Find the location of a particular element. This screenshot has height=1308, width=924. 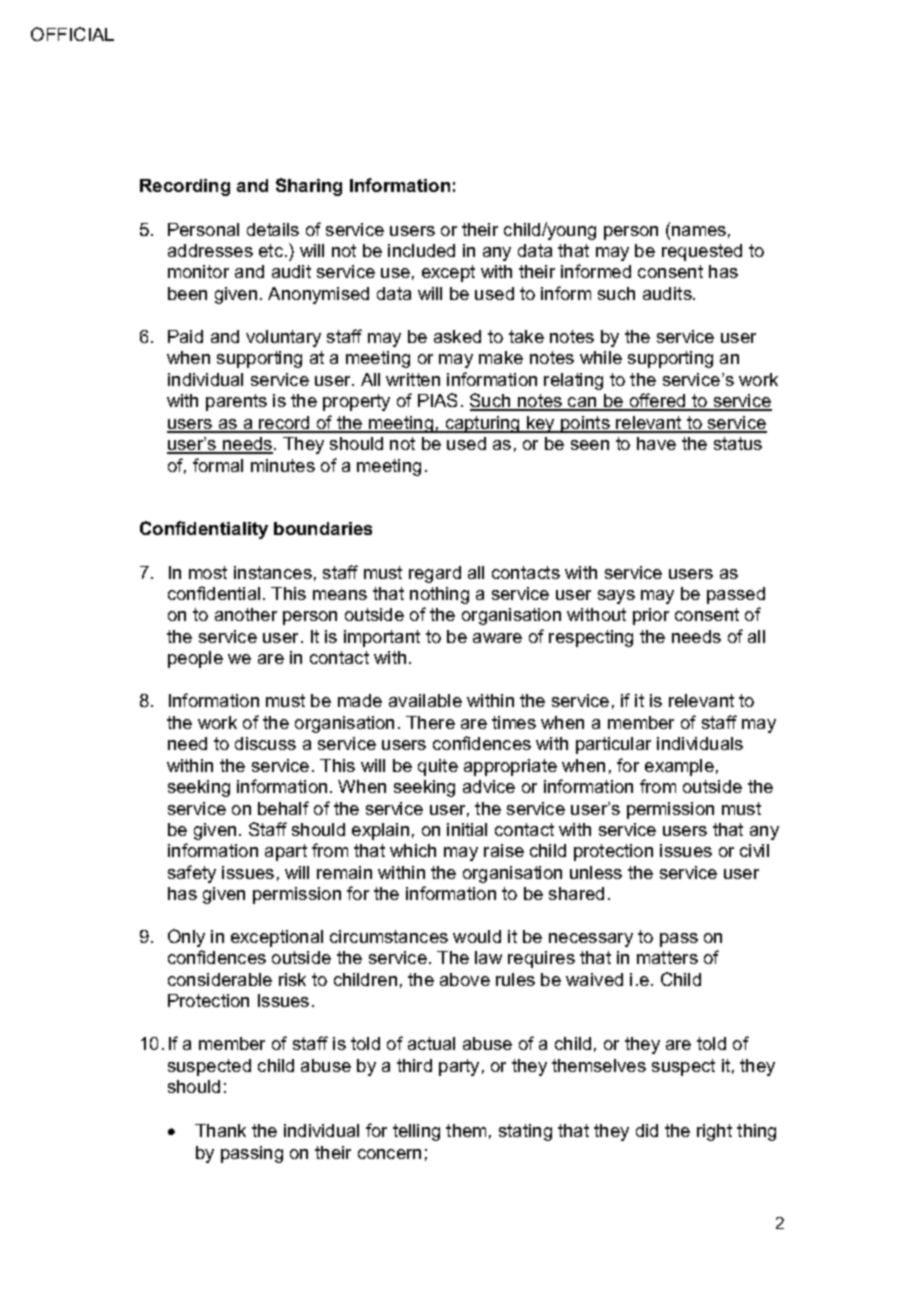

which is located at coordinates (413, 850).
